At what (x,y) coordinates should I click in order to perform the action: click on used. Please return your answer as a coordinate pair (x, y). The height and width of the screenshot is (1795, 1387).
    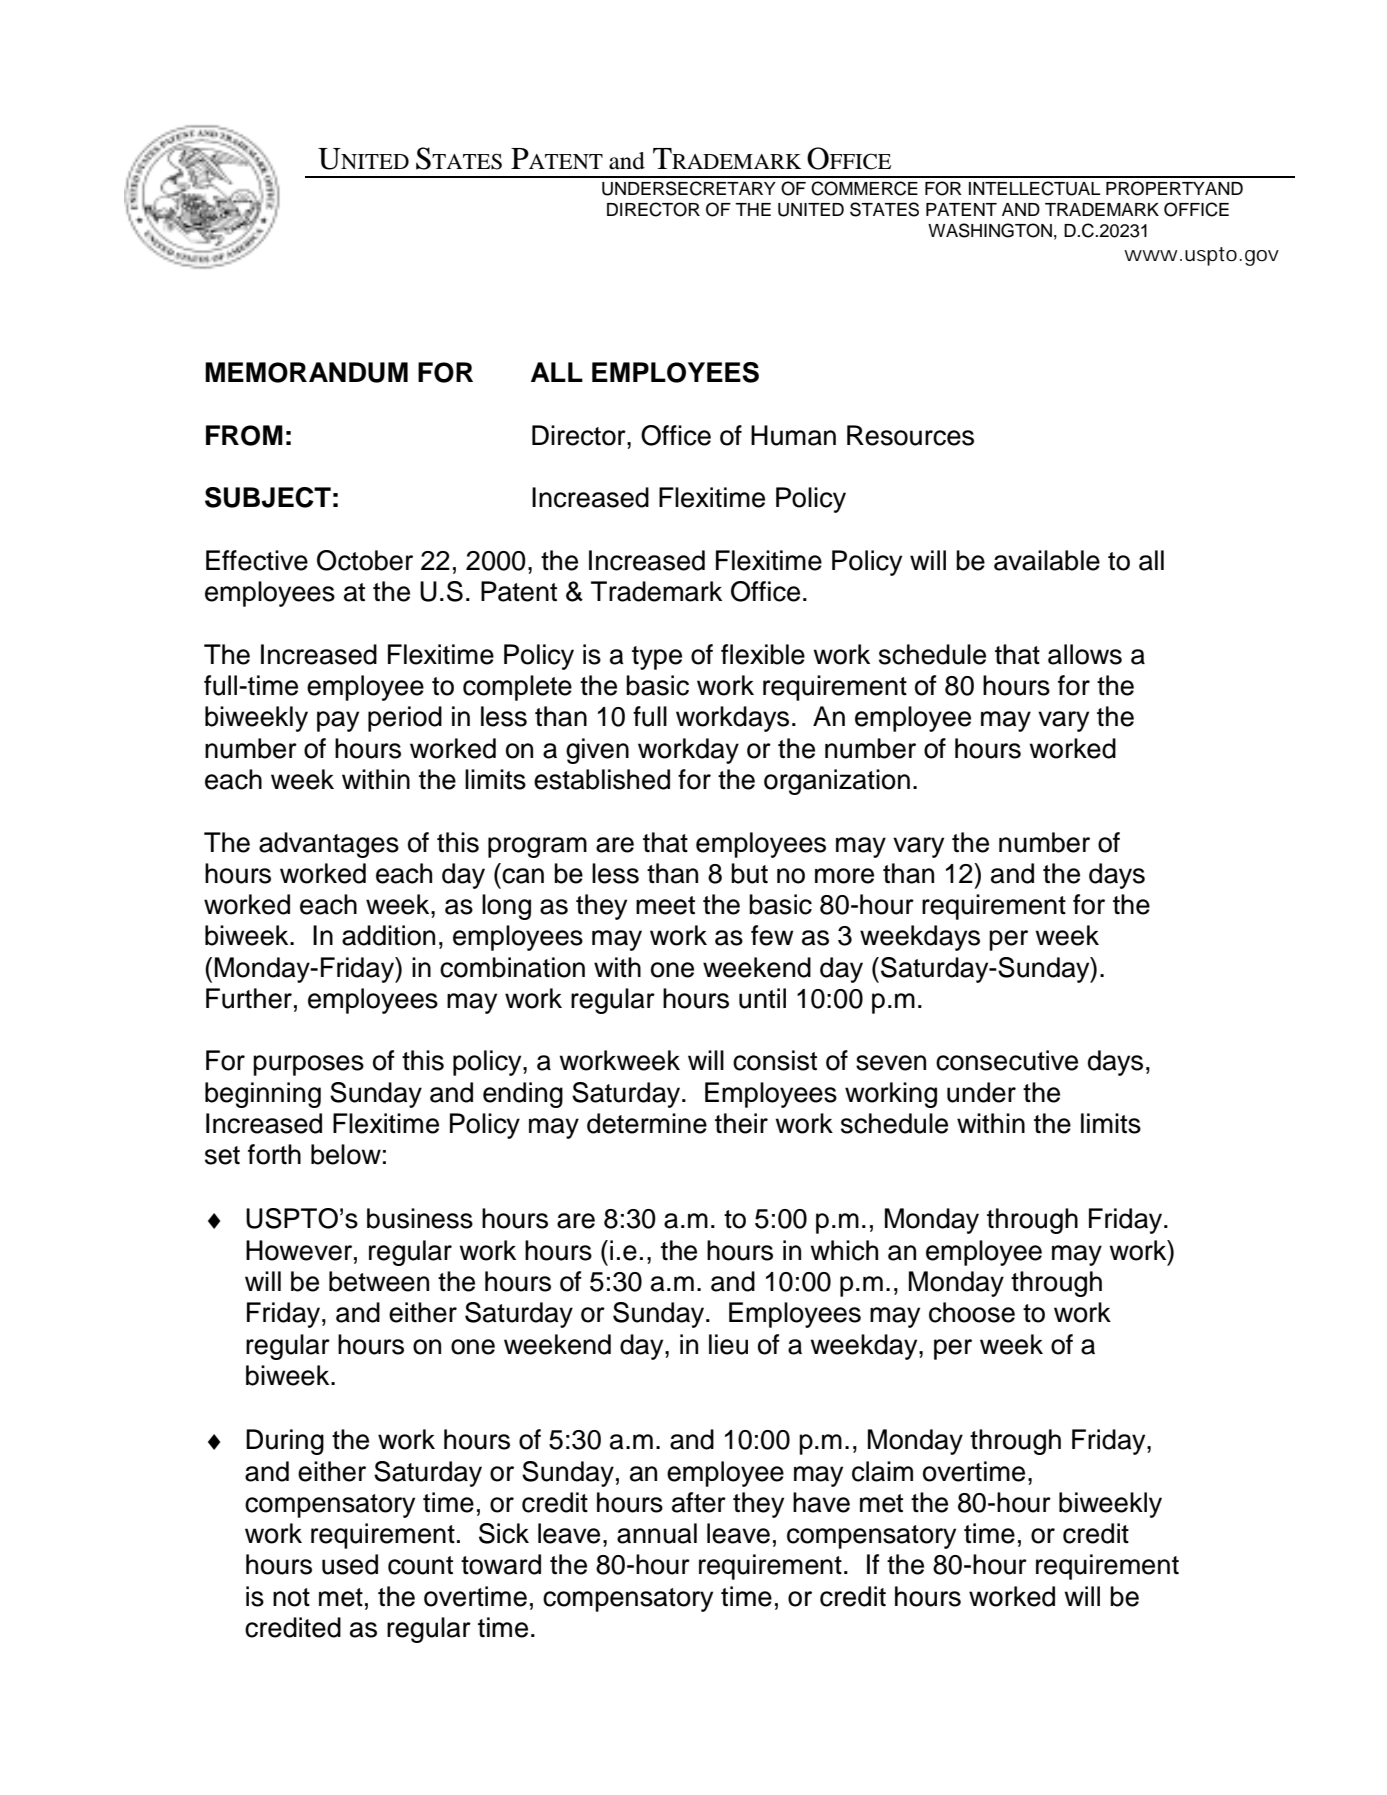
    Looking at the image, I should click on (350, 1564).
